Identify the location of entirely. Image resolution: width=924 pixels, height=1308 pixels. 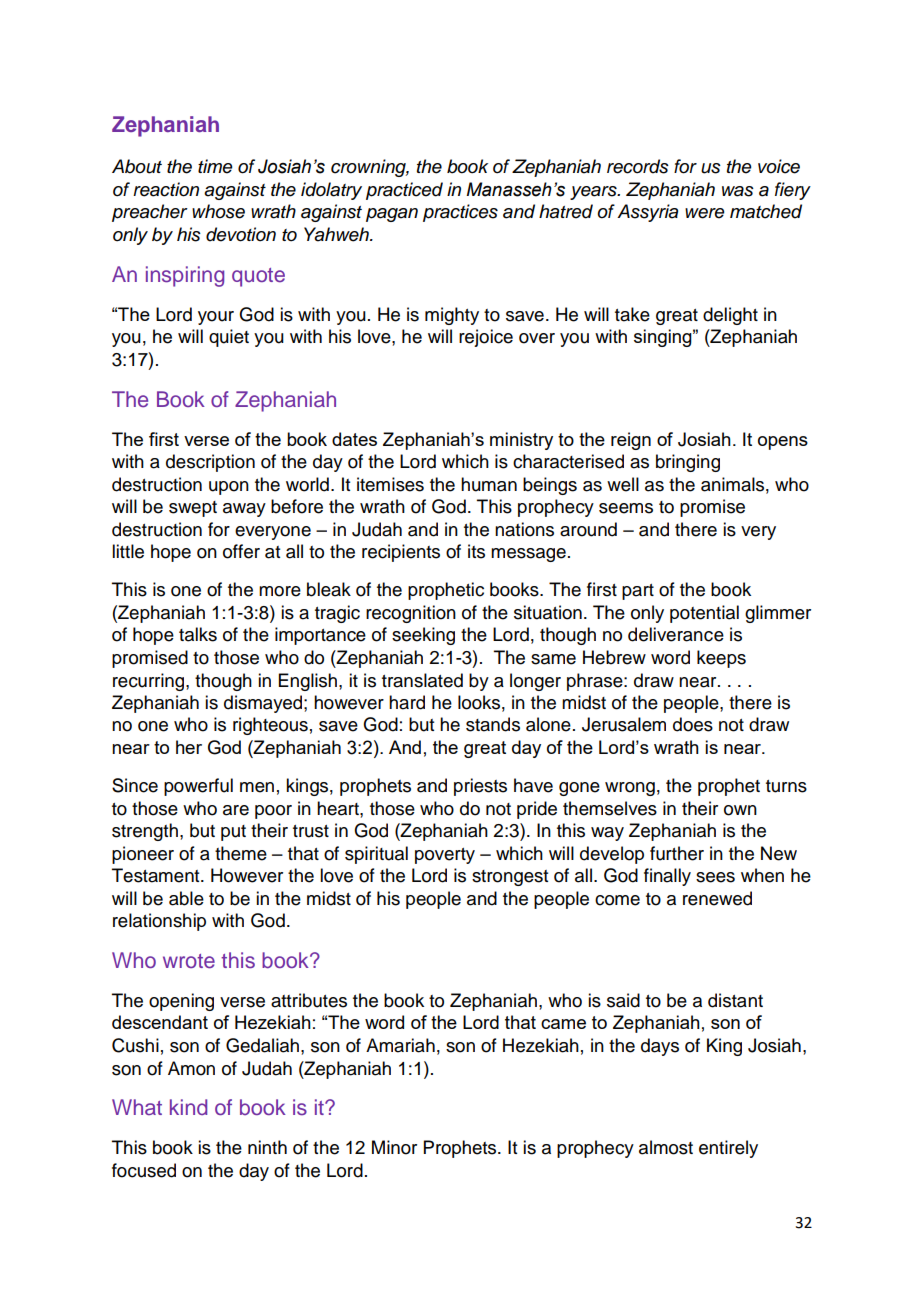
(728, 1149).
